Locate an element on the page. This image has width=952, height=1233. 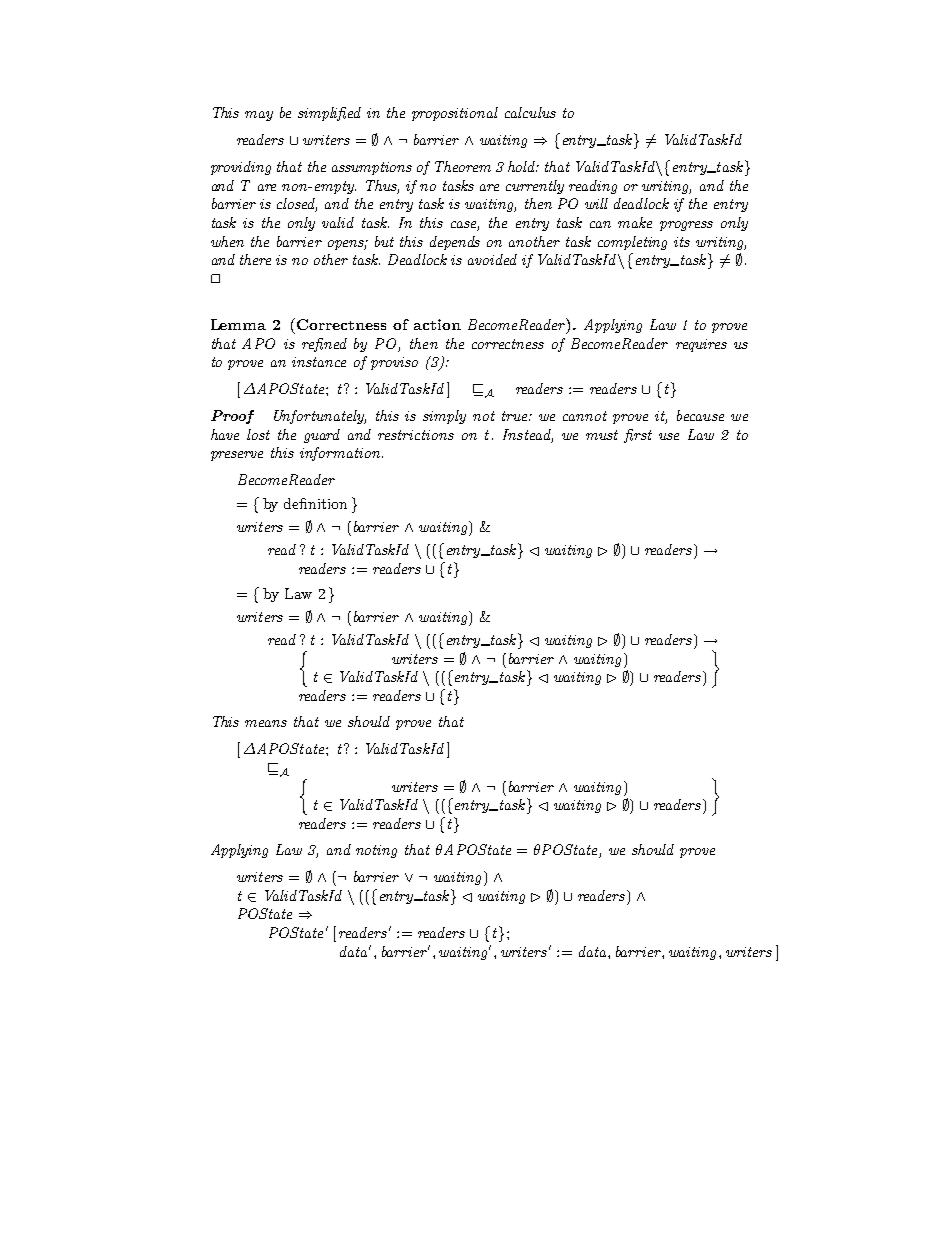
information is located at coordinates (340, 454).
